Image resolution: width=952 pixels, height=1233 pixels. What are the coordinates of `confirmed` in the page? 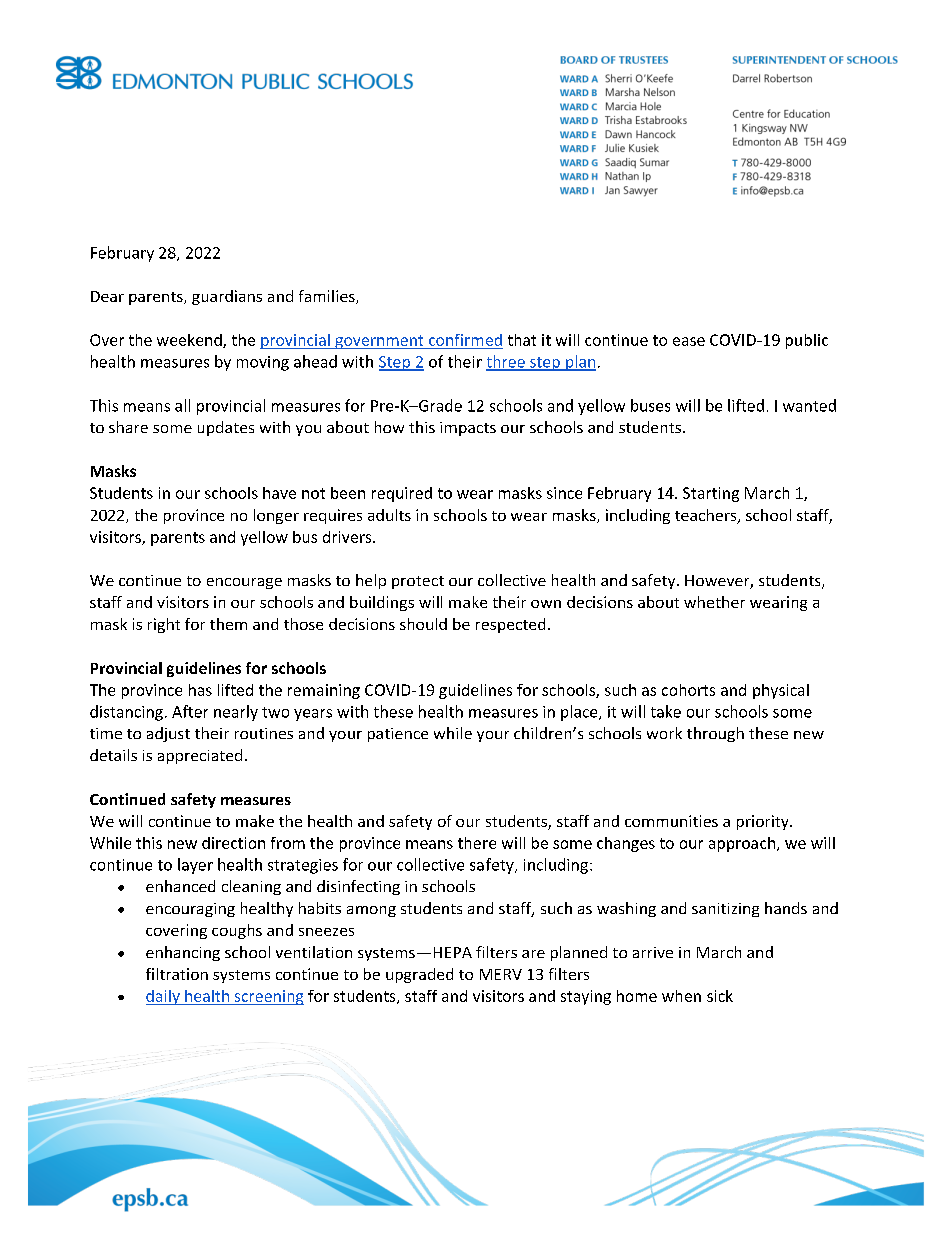 It's located at (465, 340).
